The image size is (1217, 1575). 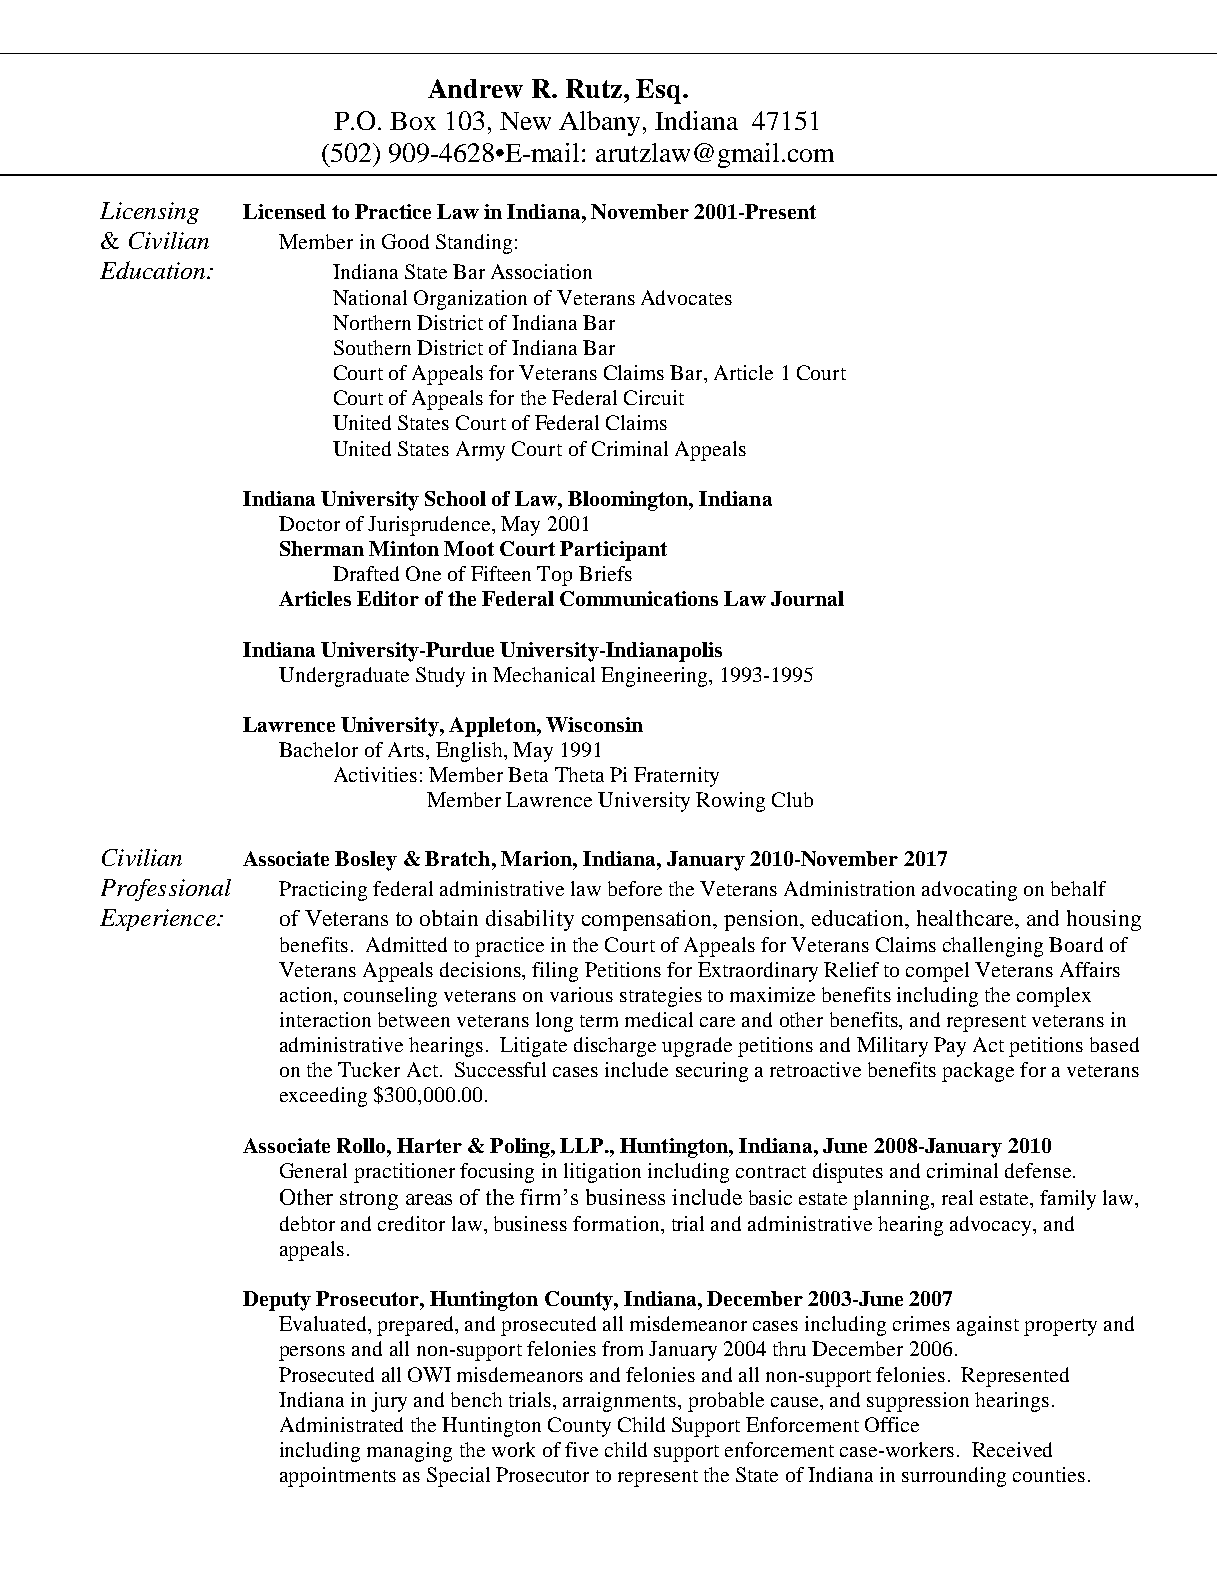 I want to click on Received, so click(x=1012, y=1449).
